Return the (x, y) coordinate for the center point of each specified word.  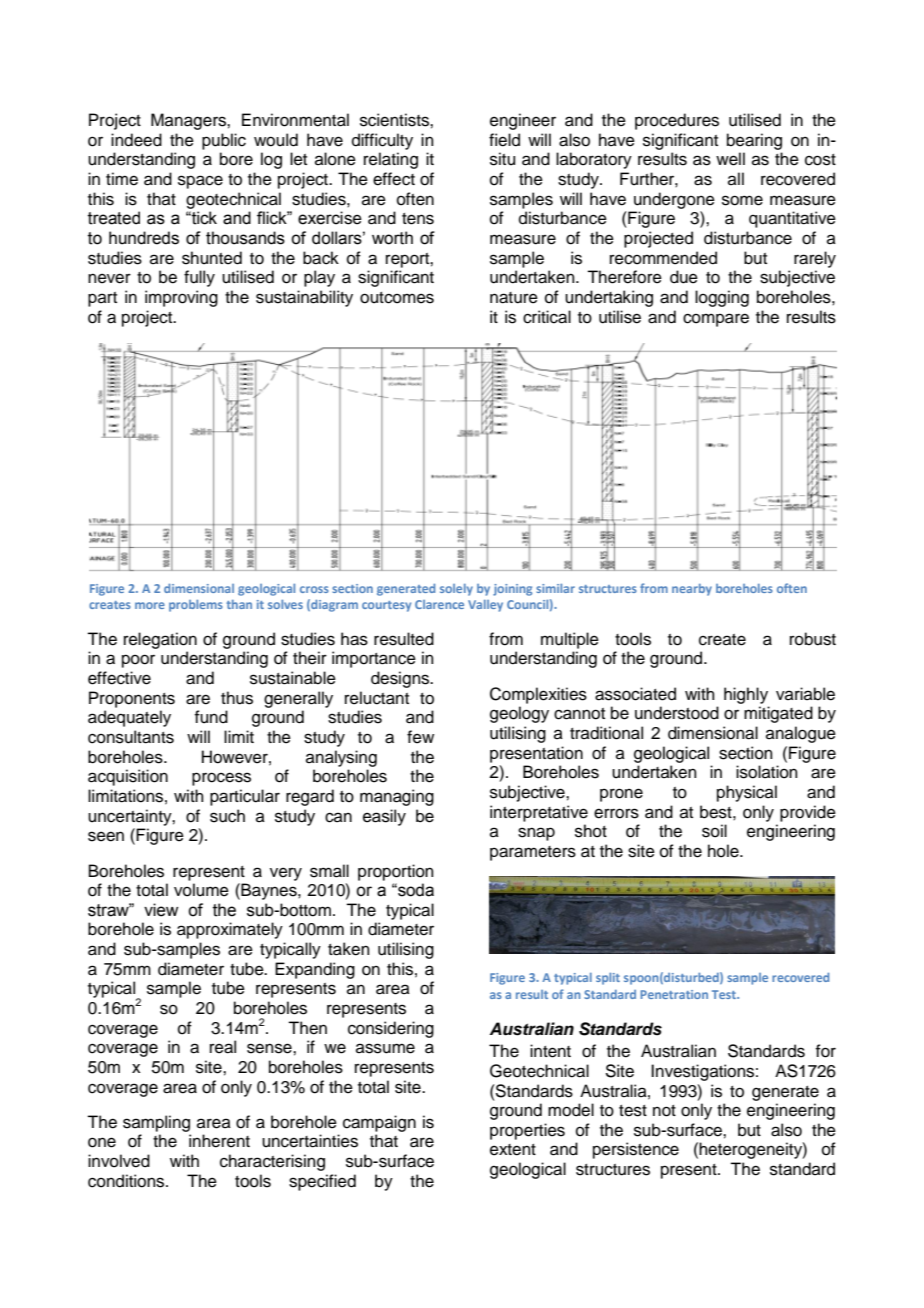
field (504, 140)
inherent (219, 1141)
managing (397, 797)
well (730, 159)
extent (513, 1150)
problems (196, 606)
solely (456, 590)
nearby (692, 590)
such (227, 816)
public (224, 141)
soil (714, 831)
